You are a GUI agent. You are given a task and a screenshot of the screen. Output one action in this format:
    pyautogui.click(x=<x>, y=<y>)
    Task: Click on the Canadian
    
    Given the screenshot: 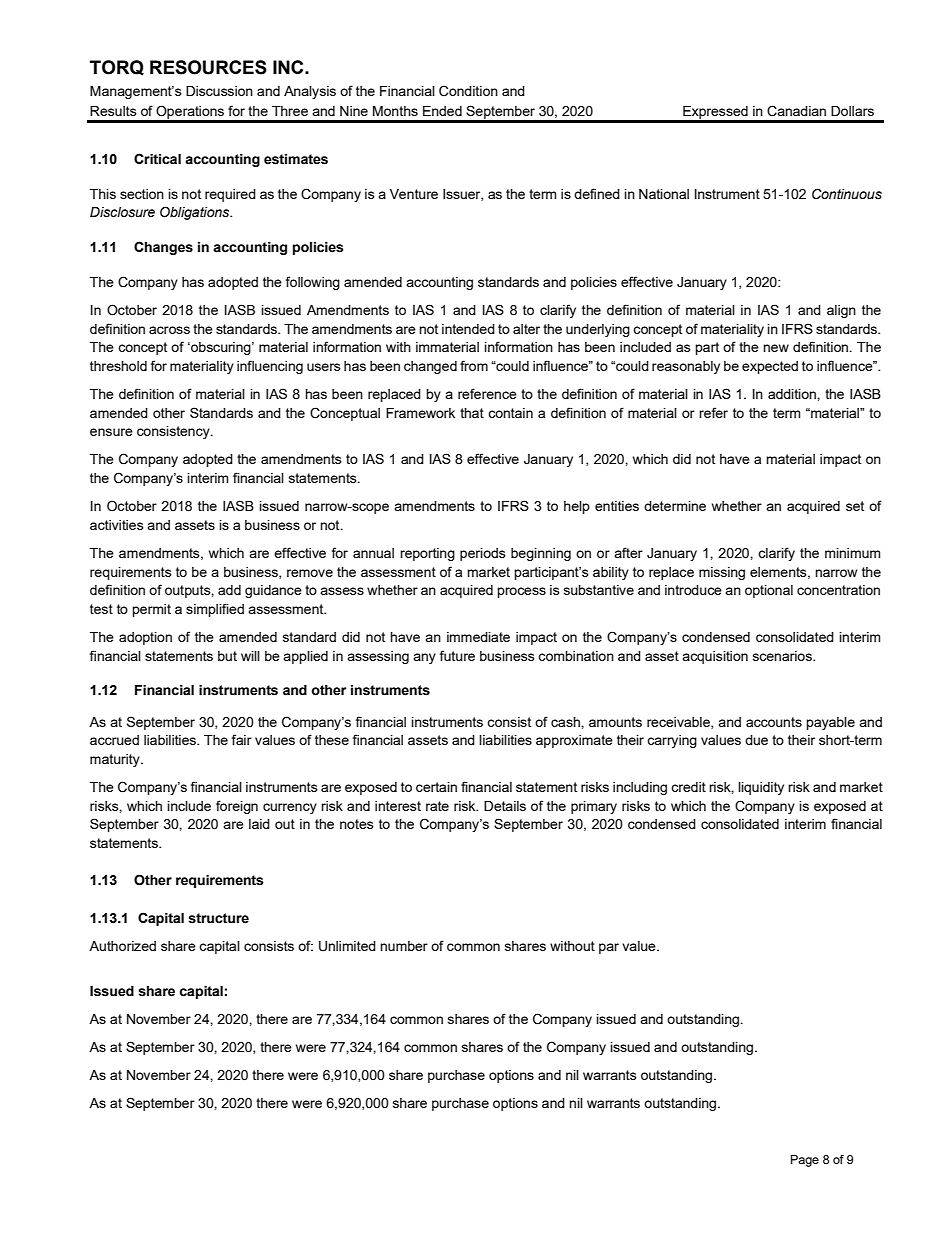 What is the action you would take?
    pyautogui.click(x=796, y=111)
